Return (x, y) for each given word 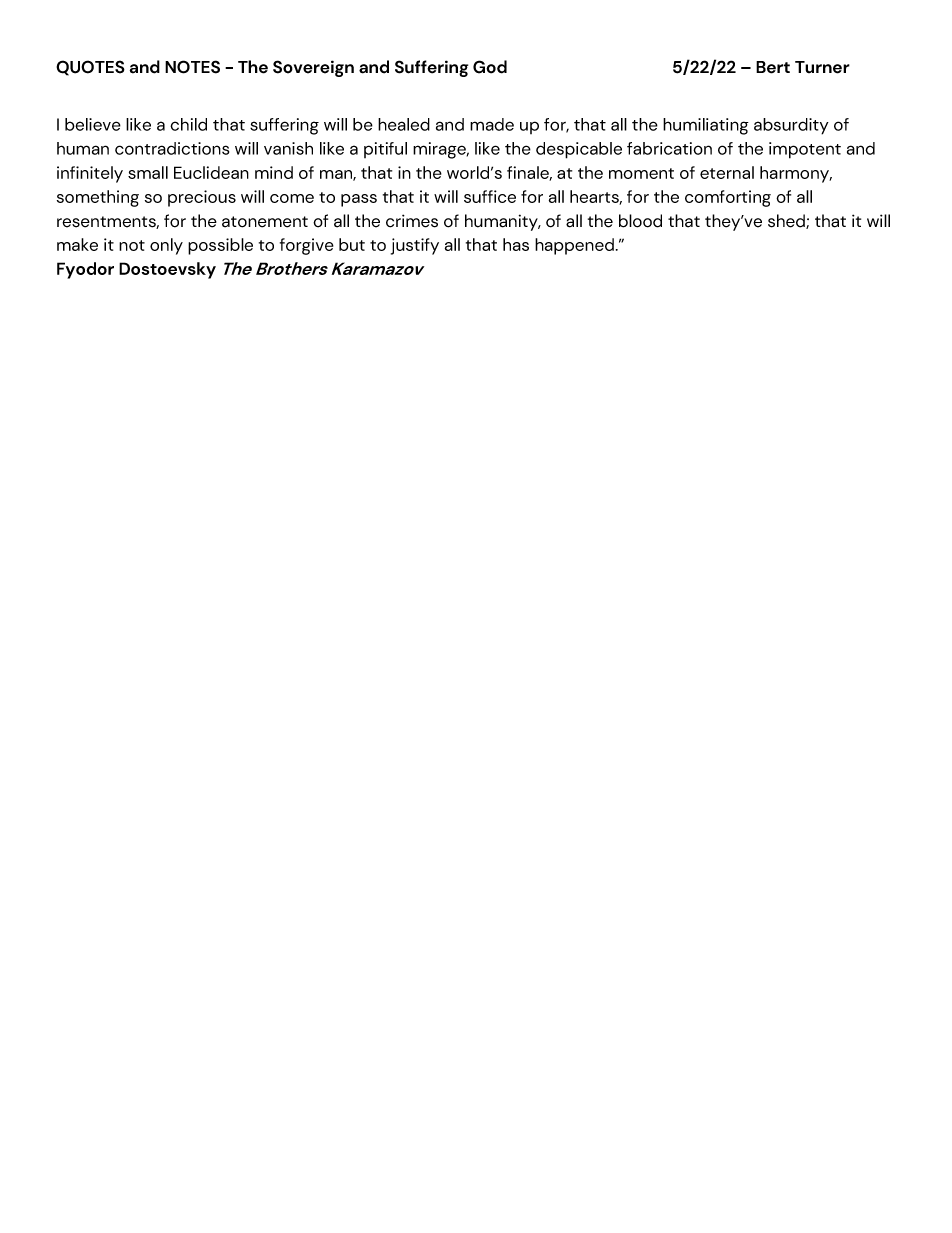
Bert (773, 67)
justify (415, 246)
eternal (727, 172)
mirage (441, 150)
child (188, 124)
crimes (412, 221)
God (490, 67)
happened (574, 246)
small (148, 172)
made (492, 124)
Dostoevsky (167, 270)
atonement (265, 222)
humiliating (706, 126)
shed (787, 221)
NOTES (192, 67)
